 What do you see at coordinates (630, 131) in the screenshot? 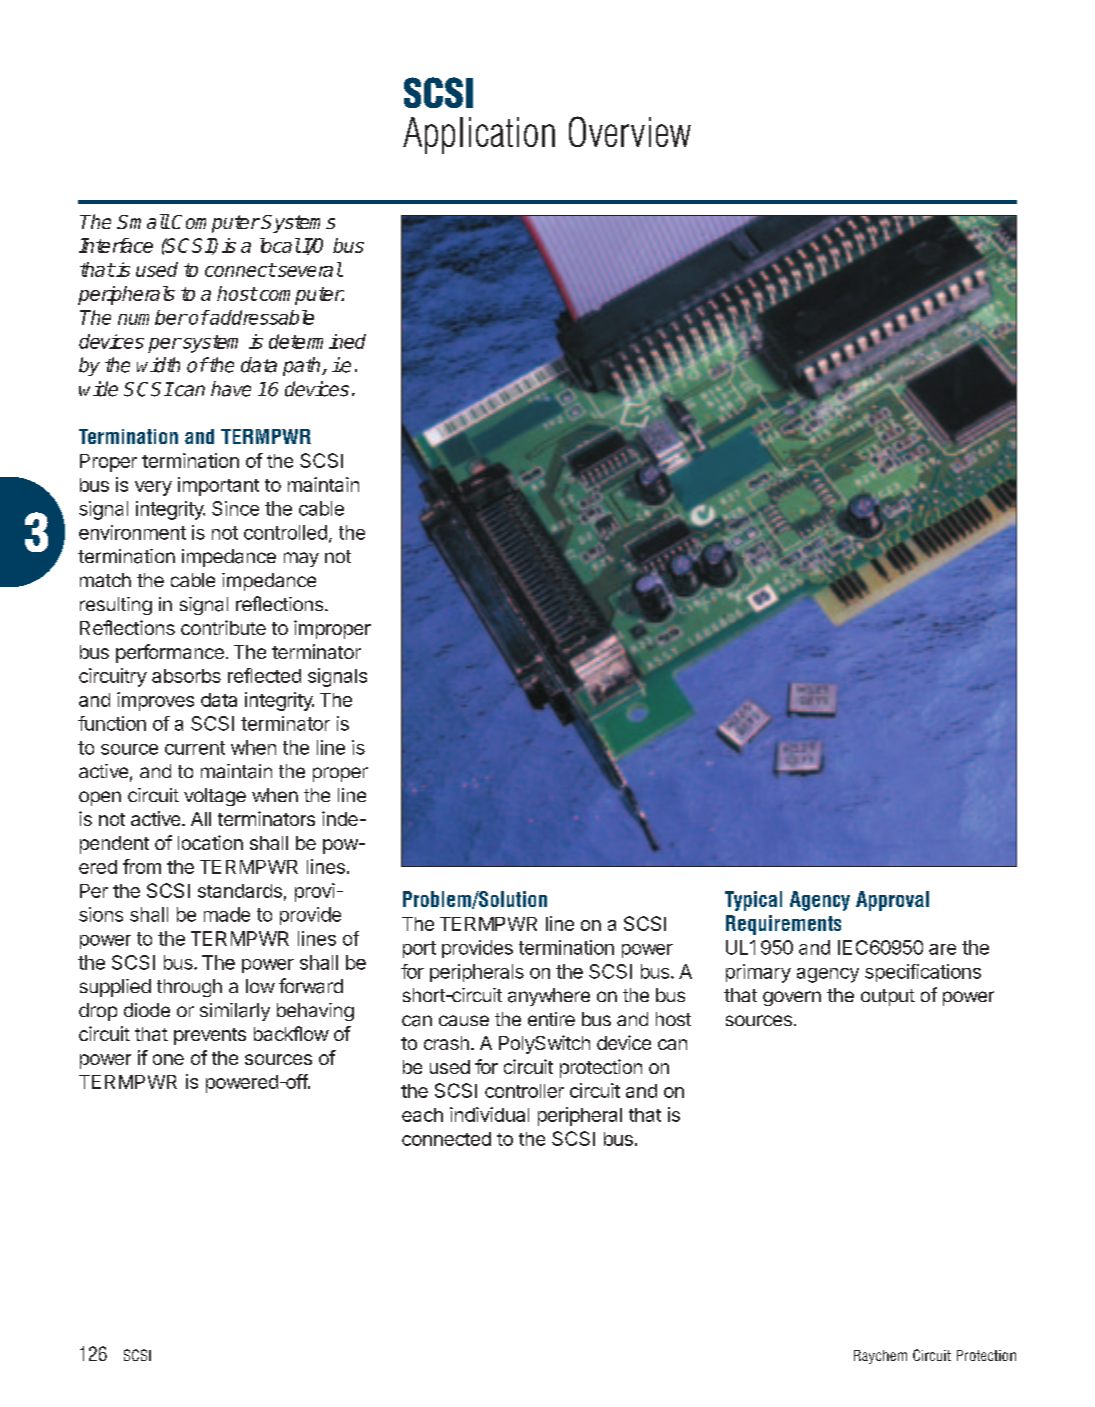
I see `Overview` at bounding box center [630, 131].
